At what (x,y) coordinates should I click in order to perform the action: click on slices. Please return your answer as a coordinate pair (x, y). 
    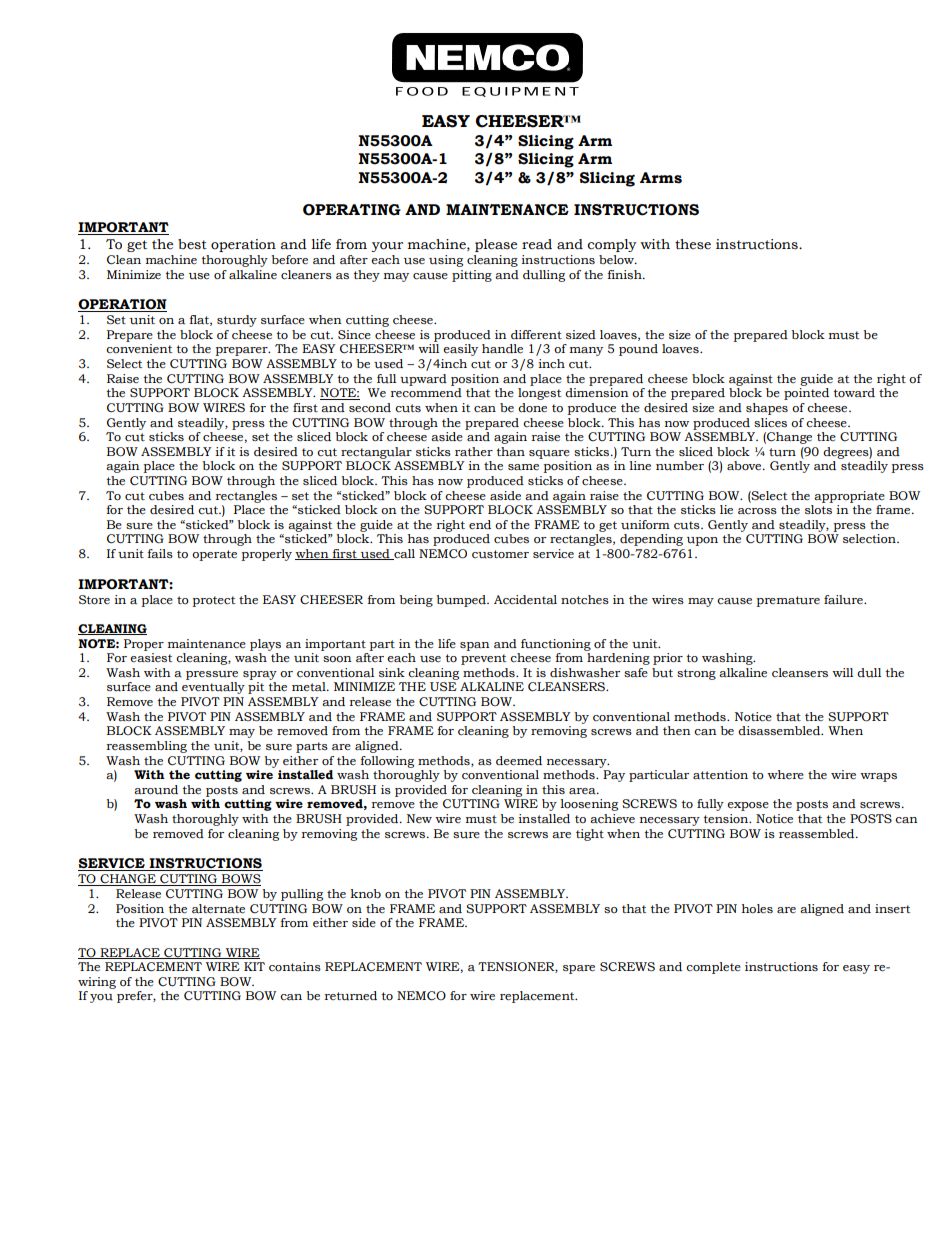
    Looking at the image, I should click on (770, 423).
